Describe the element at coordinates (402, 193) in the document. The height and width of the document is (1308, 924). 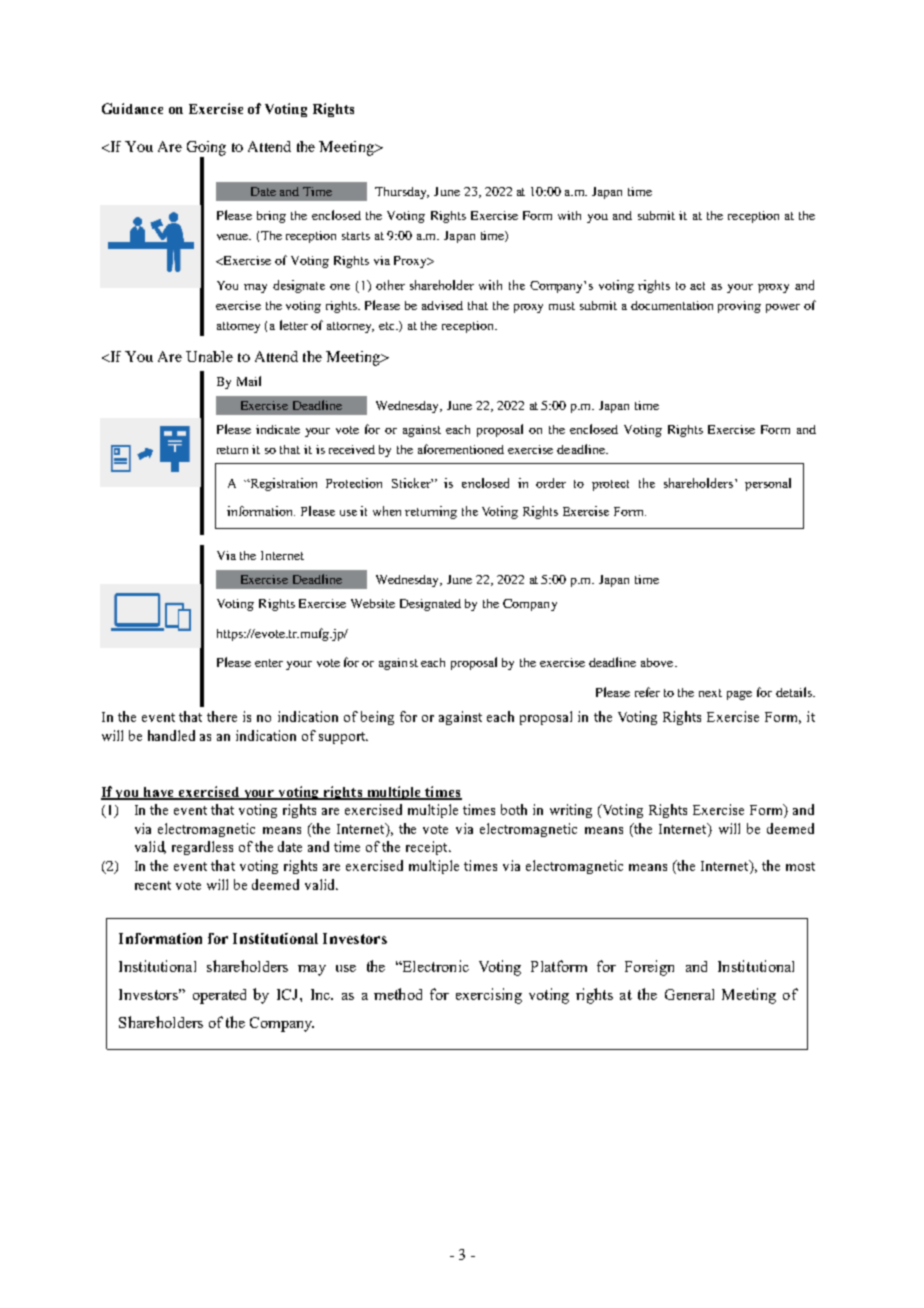
I see `Thursday` at that location.
